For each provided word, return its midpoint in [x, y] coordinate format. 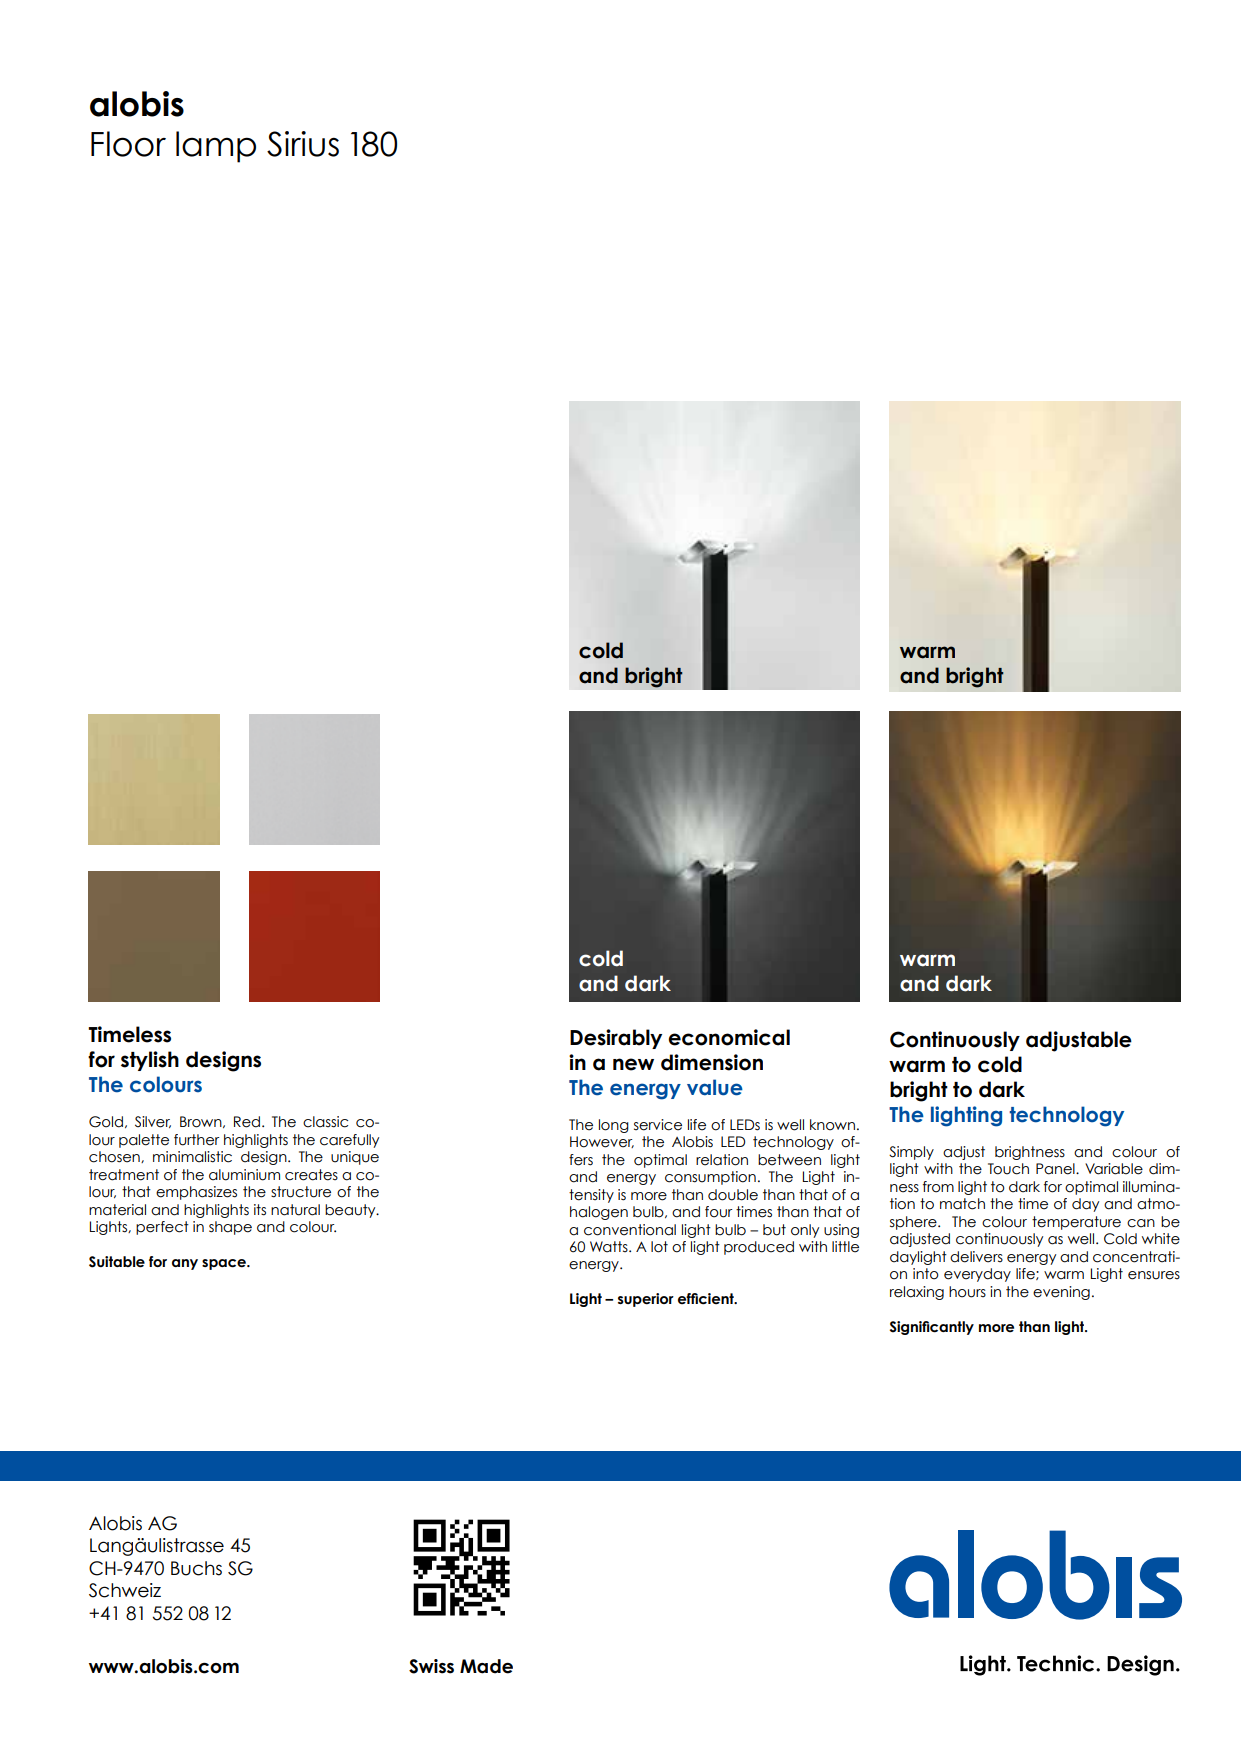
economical [729, 1037]
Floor [128, 144]
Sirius [303, 144]
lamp [216, 147]
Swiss [431, 1666]
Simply [911, 1153]
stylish [150, 1061]
